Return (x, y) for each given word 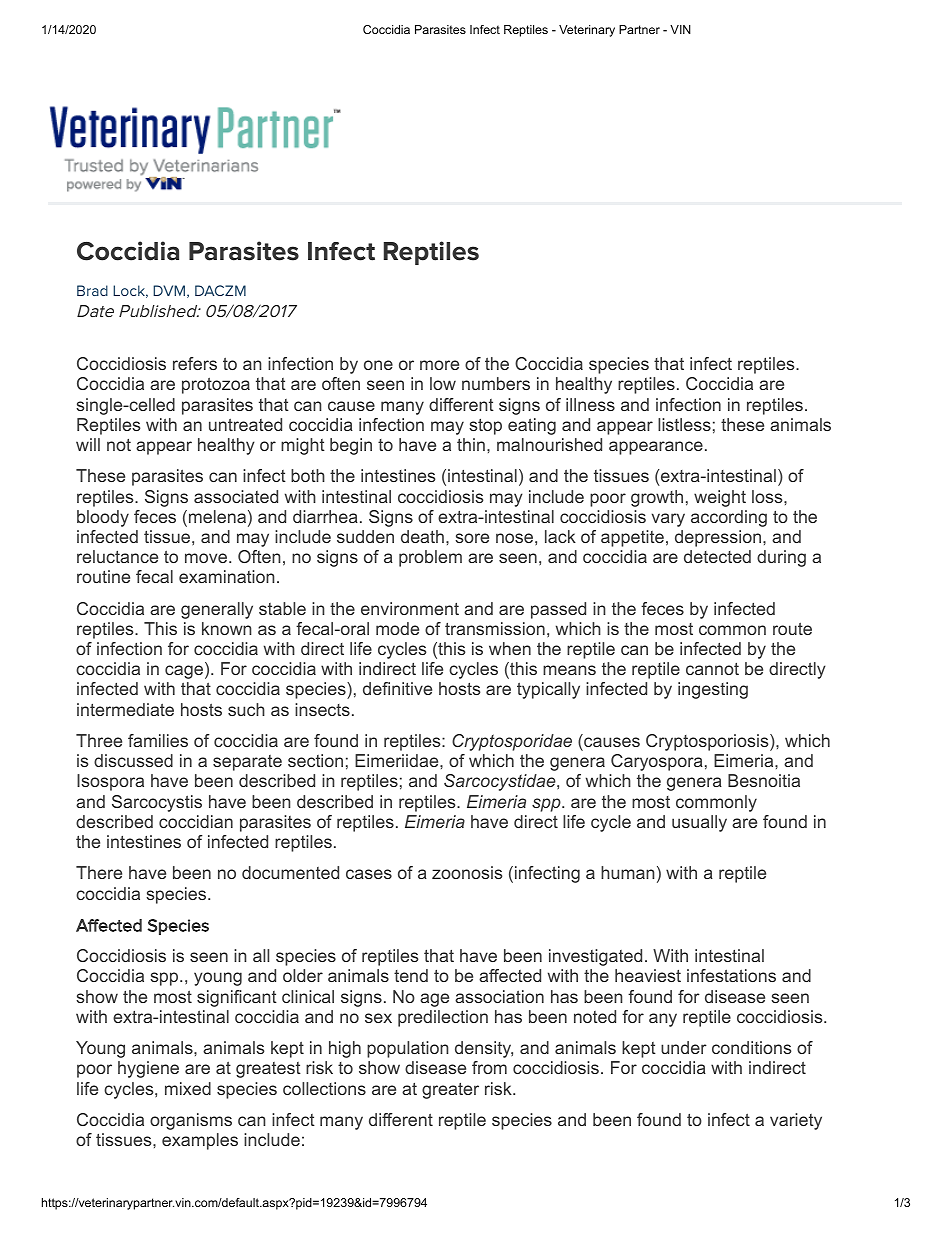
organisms (191, 1121)
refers (195, 363)
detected (717, 556)
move (206, 558)
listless (684, 424)
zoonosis (467, 872)
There (99, 872)
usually (699, 823)
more (439, 365)
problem (430, 558)
